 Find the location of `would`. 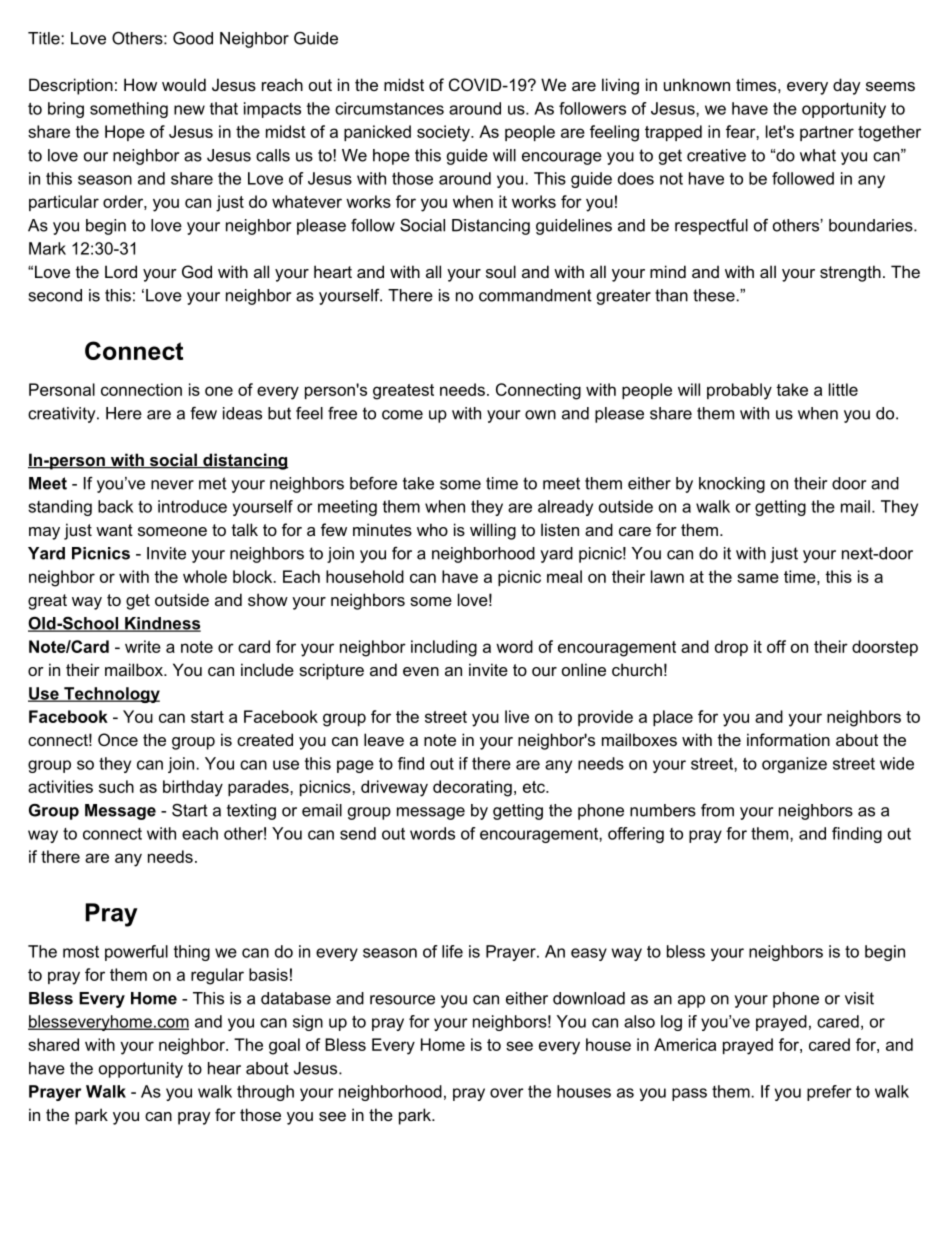

would is located at coordinates (184, 84).
